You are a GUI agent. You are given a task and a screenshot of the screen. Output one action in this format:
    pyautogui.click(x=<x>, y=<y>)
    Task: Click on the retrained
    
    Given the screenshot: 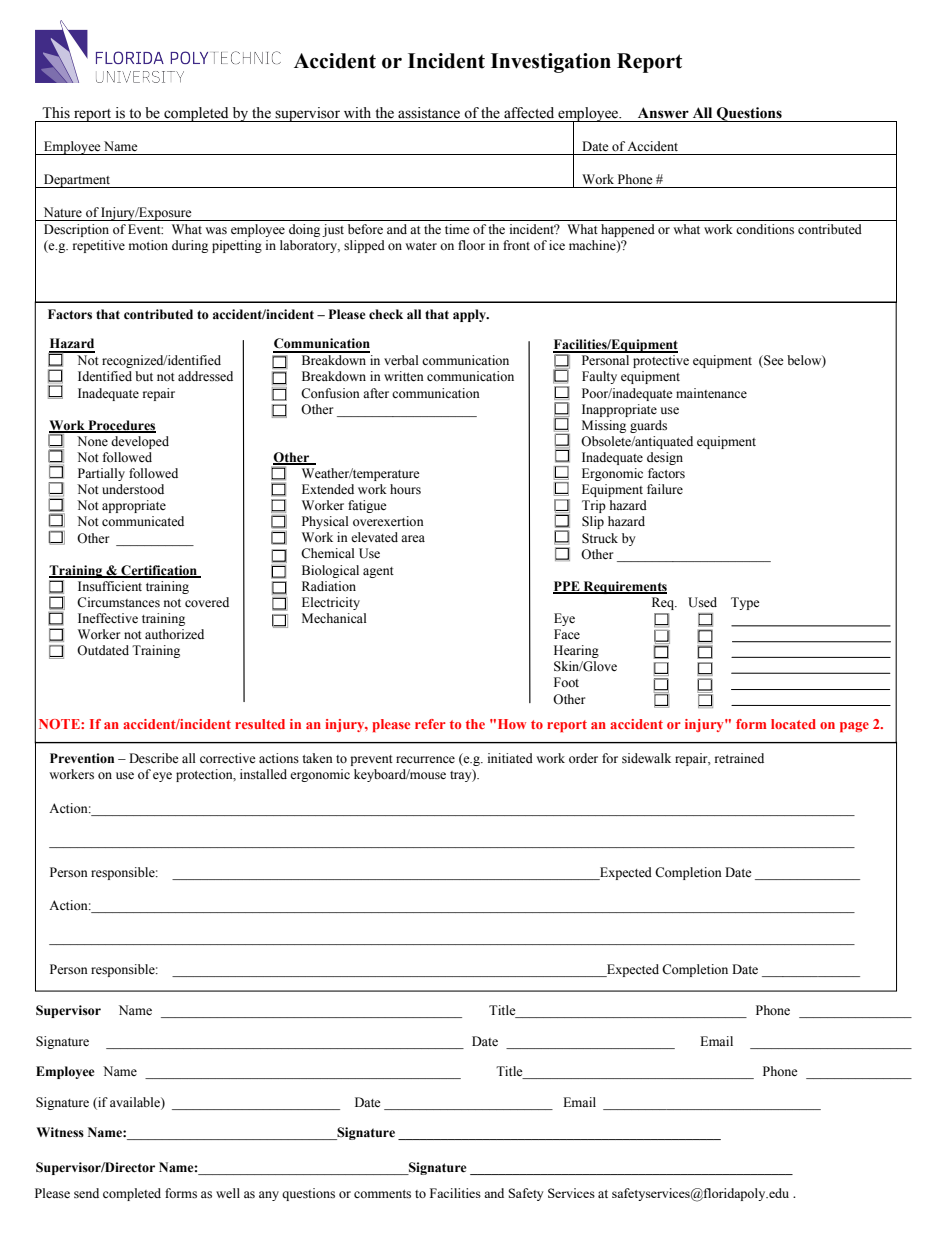 What is the action you would take?
    pyautogui.click(x=739, y=758)
